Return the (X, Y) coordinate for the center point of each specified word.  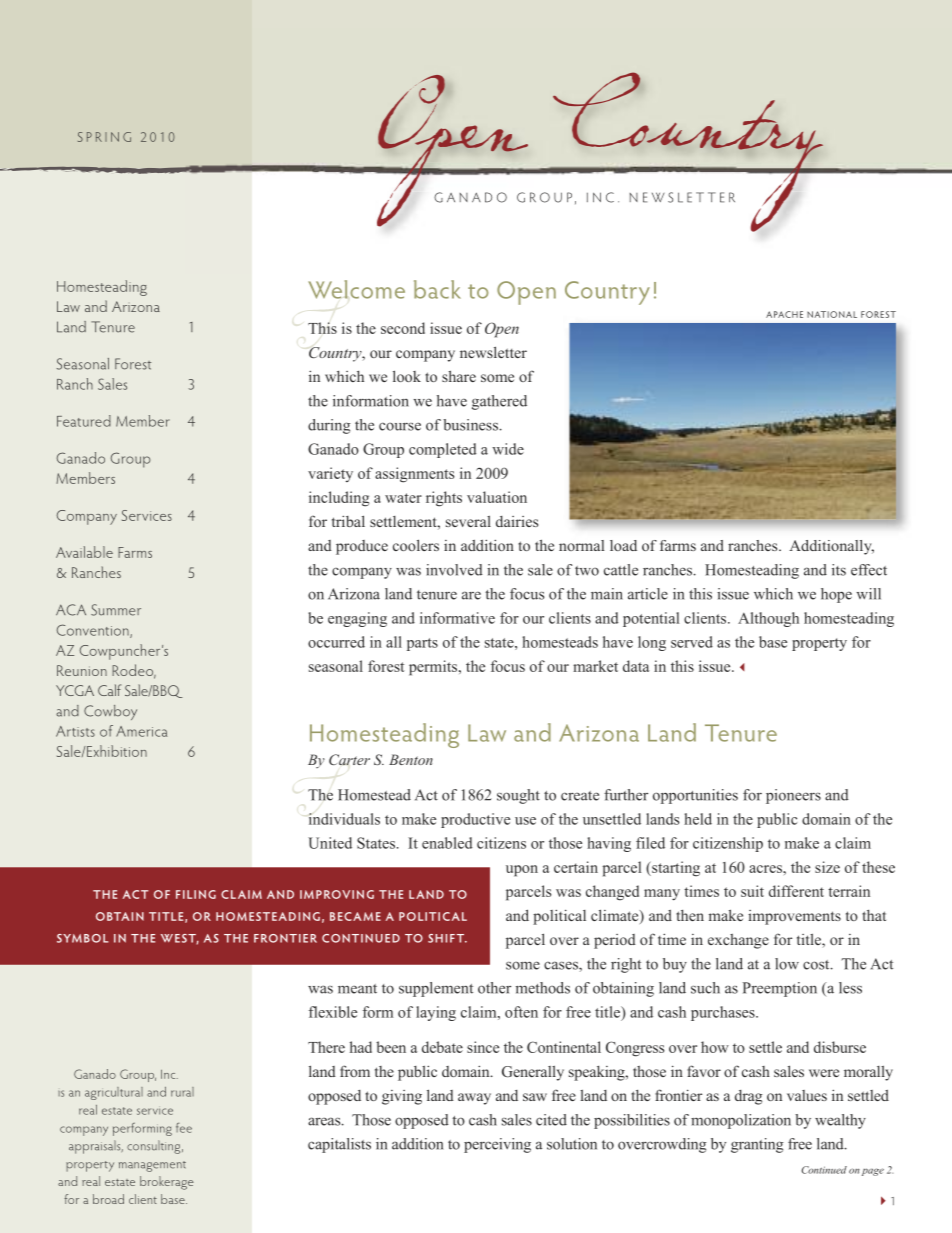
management (152, 1166)
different (796, 891)
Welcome (356, 289)
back (437, 289)
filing (196, 894)
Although (768, 619)
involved (454, 570)
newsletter (493, 352)
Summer (116, 610)
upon (522, 871)
